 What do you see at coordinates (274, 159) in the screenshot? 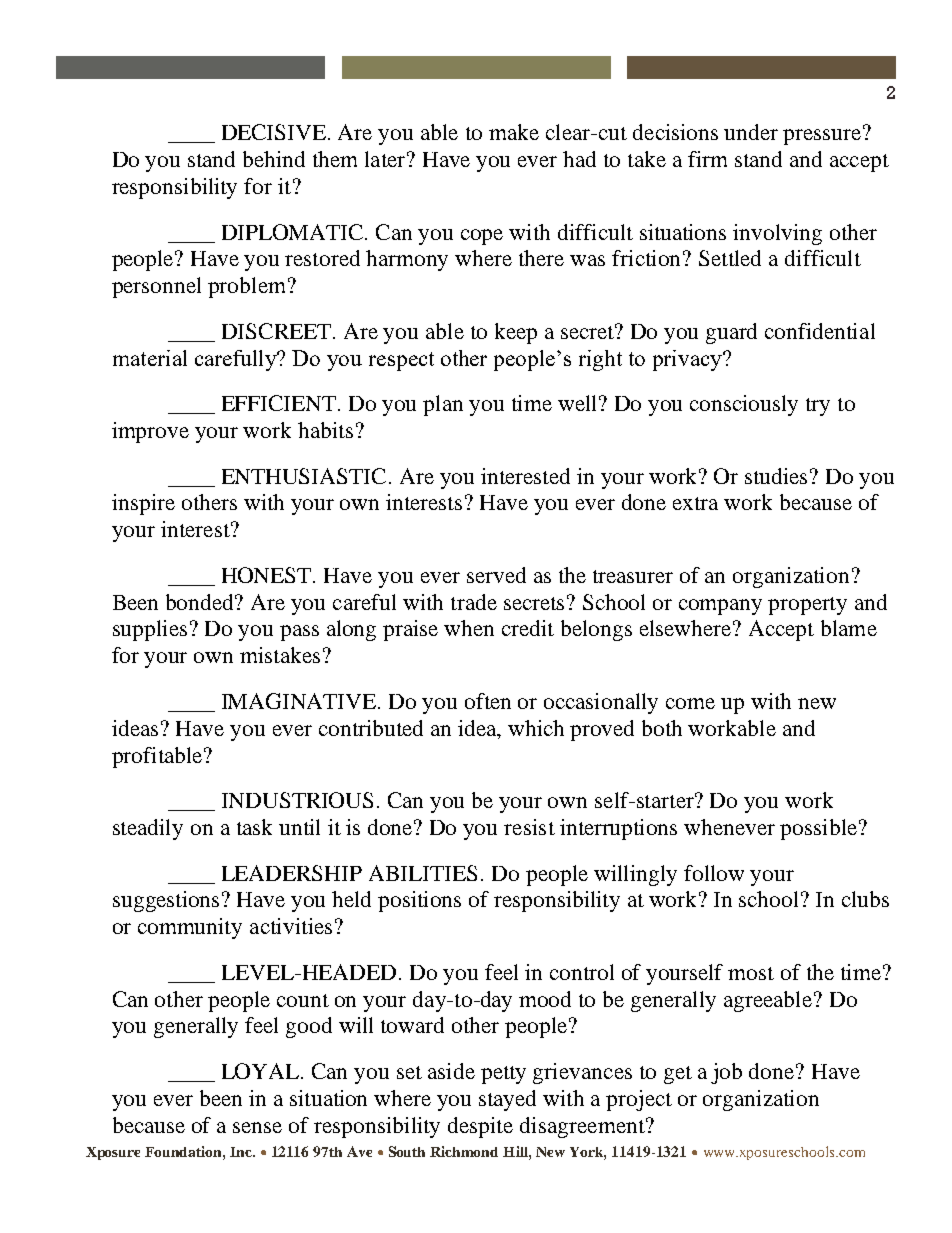
I see `behind` at bounding box center [274, 159].
